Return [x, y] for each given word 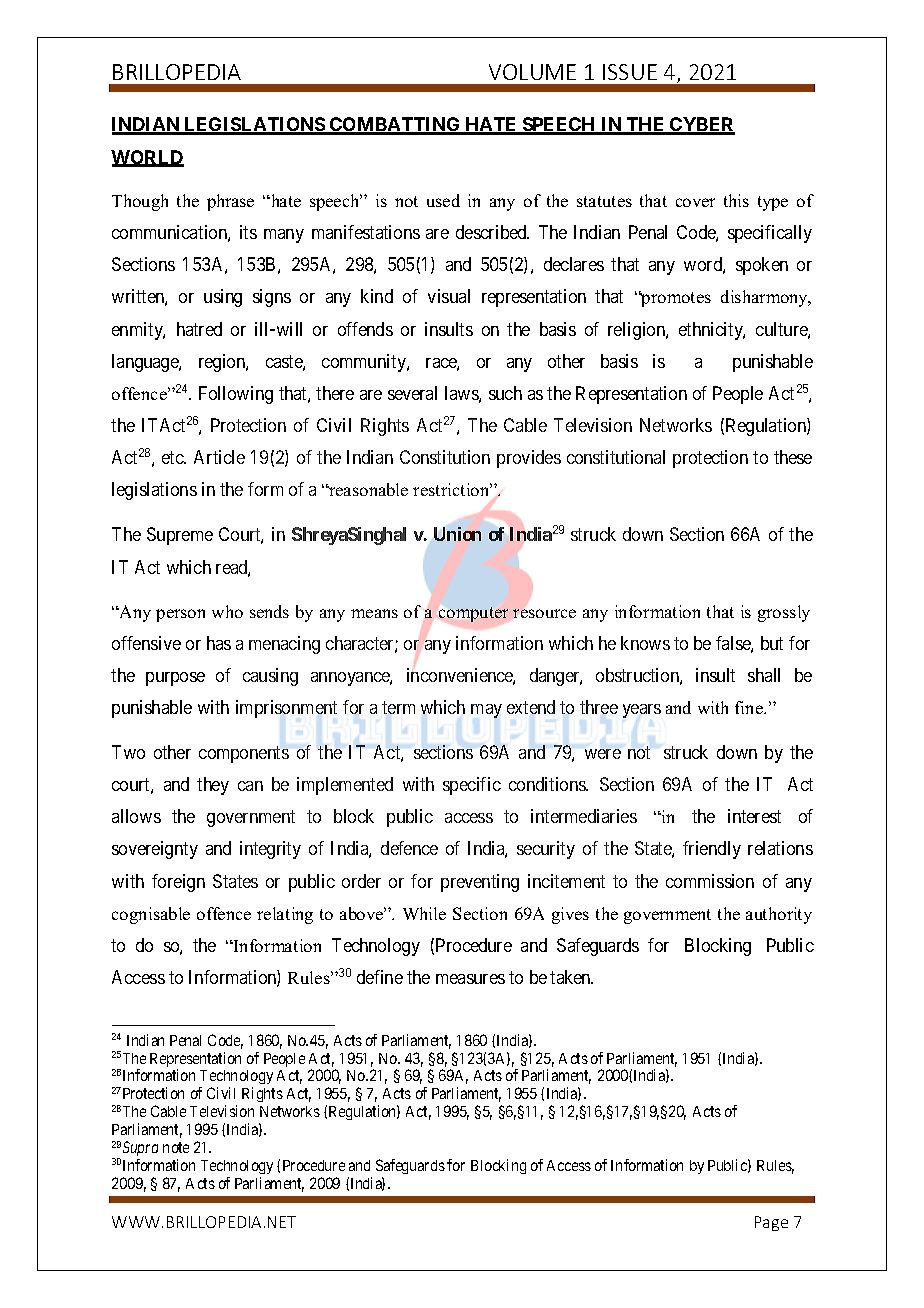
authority [779, 915]
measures [470, 979]
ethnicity [712, 331]
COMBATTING [395, 125]
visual [449, 296]
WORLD [147, 158]
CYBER [701, 125]
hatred [199, 329]
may [486, 711]
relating [285, 915]
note [176, 1147]
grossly [784, 613]
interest [754, 816]
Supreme [180, 536]
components [244, 754]
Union [457, 534]
